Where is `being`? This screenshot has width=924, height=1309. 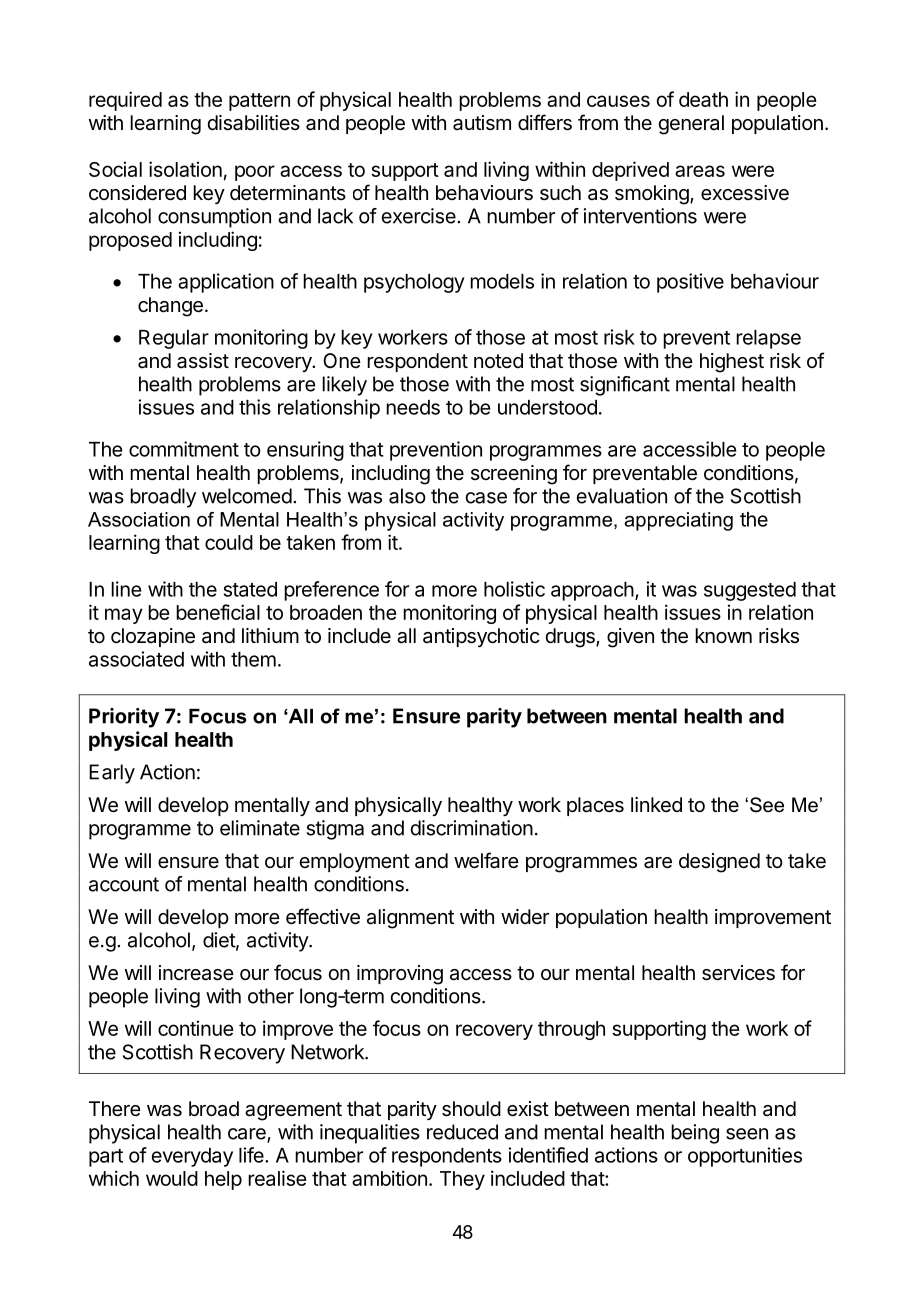
being is located at coordinates (695, 1134).
